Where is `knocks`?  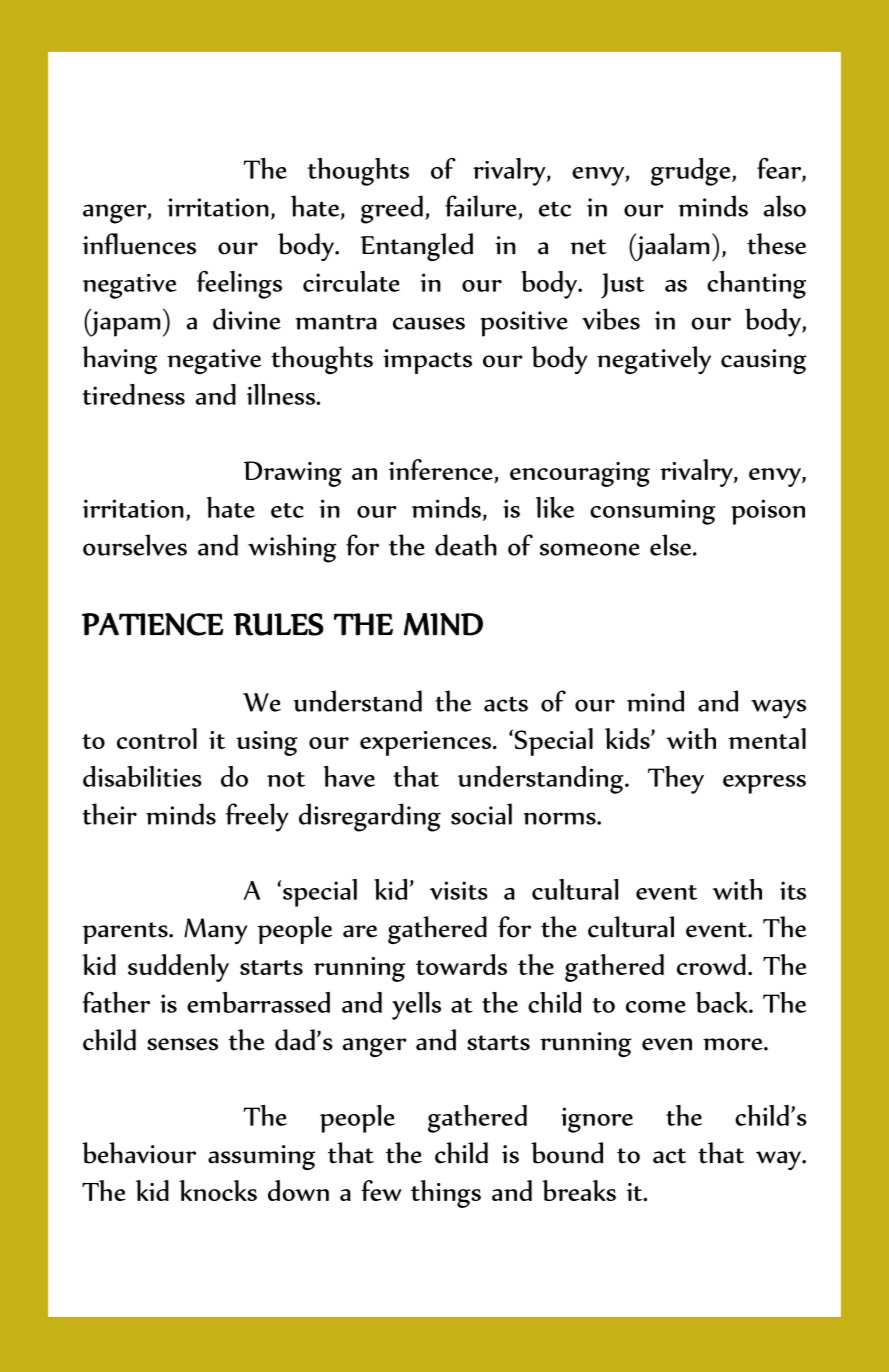 knocks is located at coordinates (218, 1190).
